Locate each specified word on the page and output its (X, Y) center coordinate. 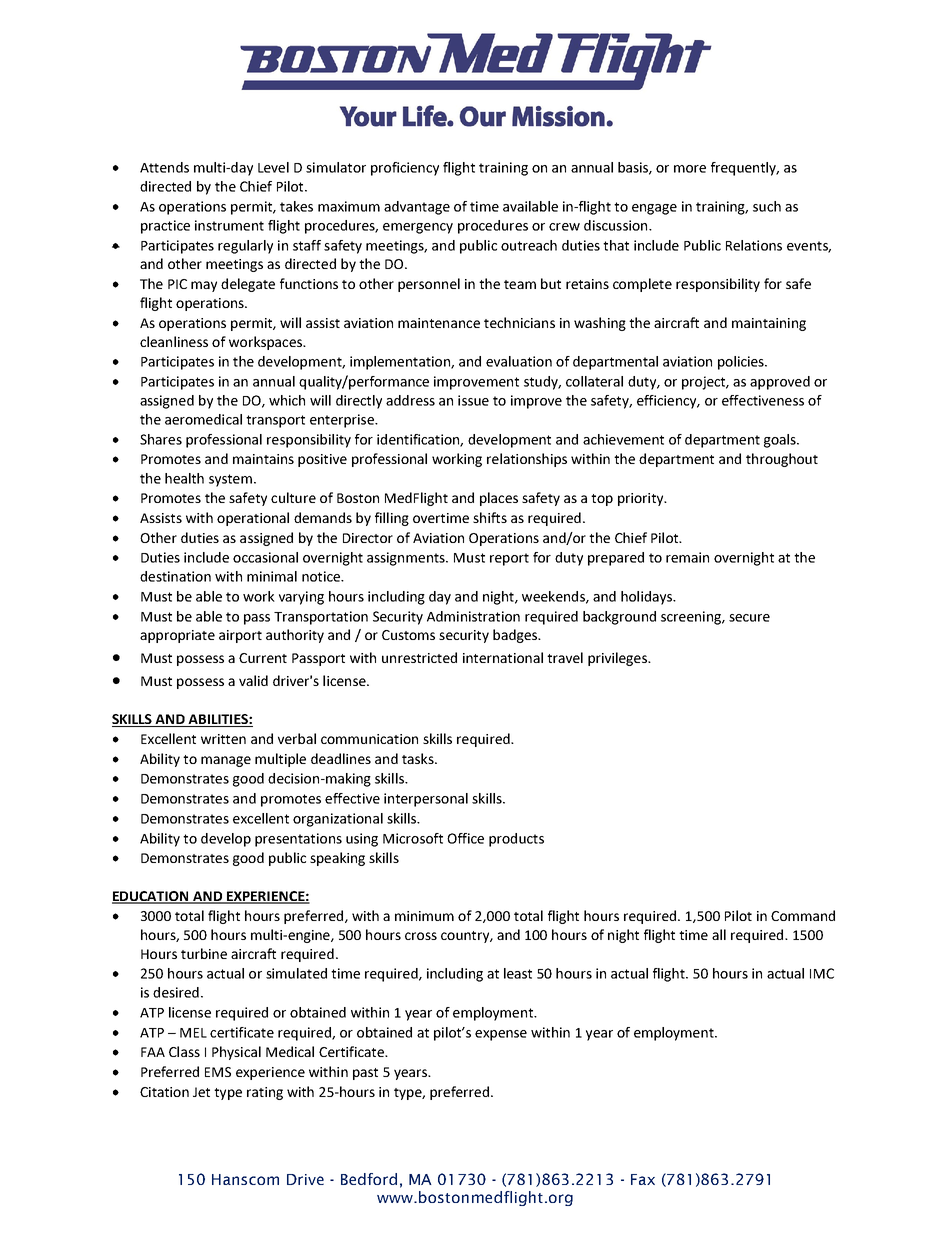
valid (253, 680)
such (767, 206)
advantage (417, 208)
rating (265, 1093)
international (503, 657)
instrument (229, 225)
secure (749, 618)
